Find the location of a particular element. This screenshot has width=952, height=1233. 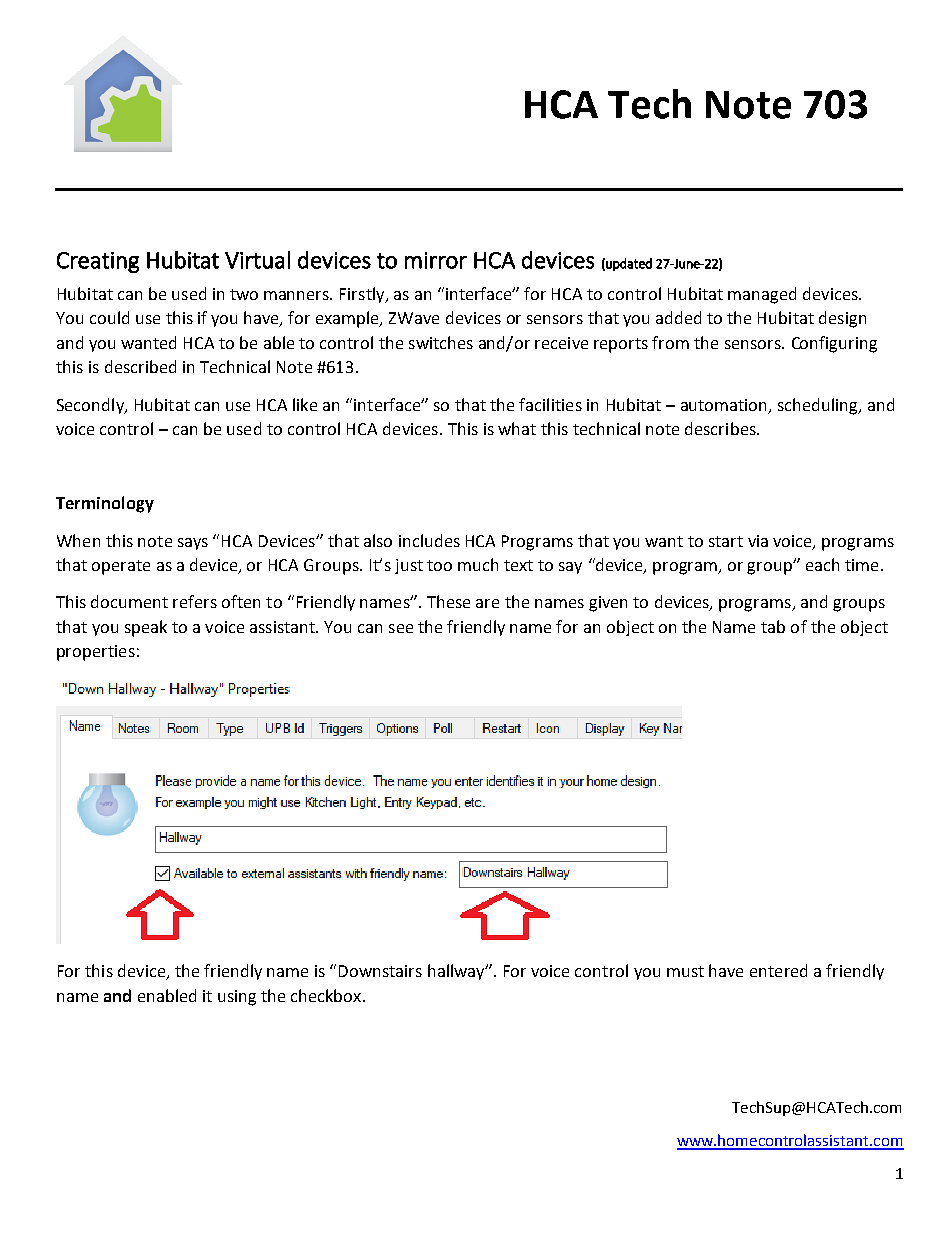

speak is located at coordinates (146, 628).
